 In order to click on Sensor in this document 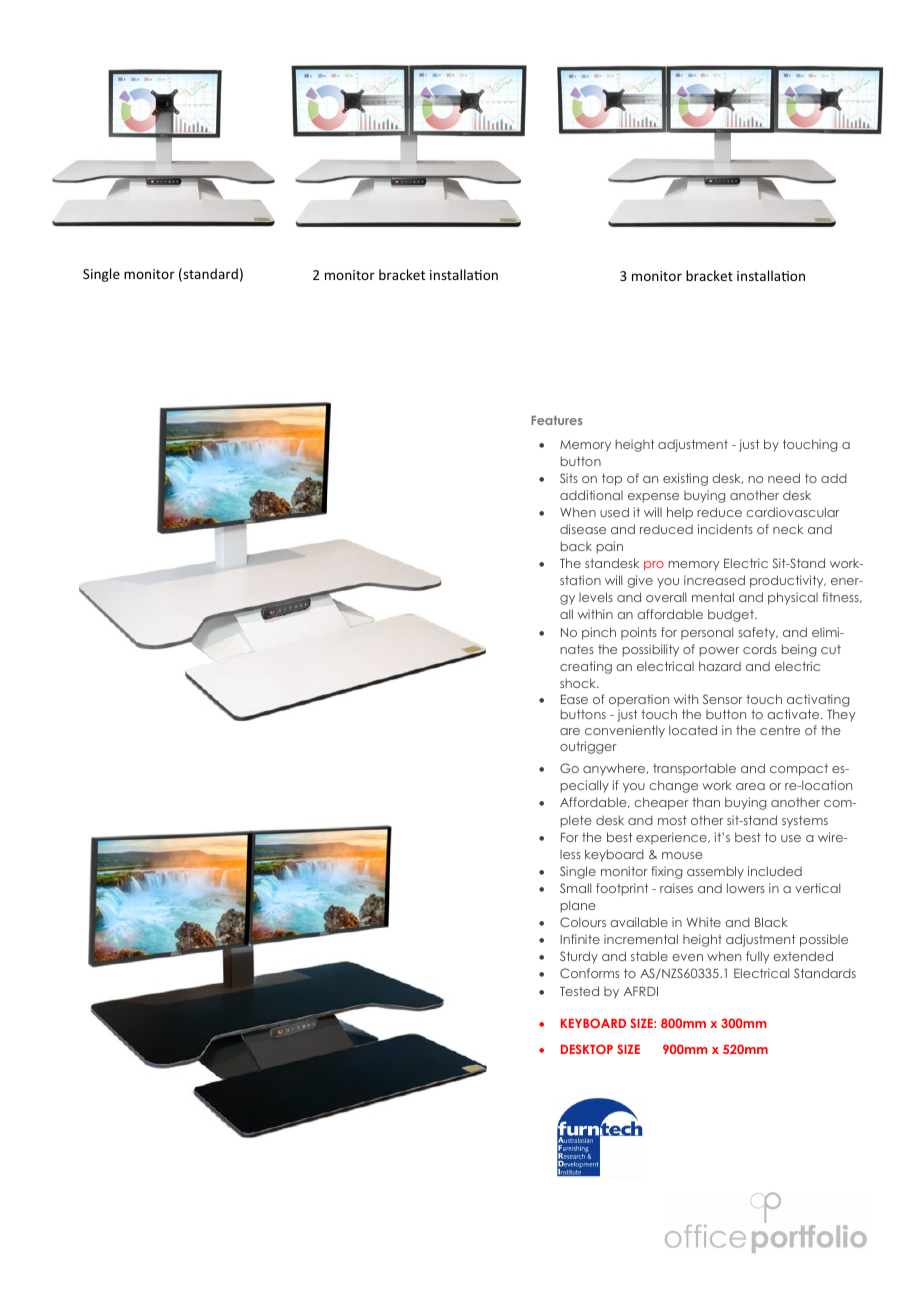, I will do `click(723, 699)`.
